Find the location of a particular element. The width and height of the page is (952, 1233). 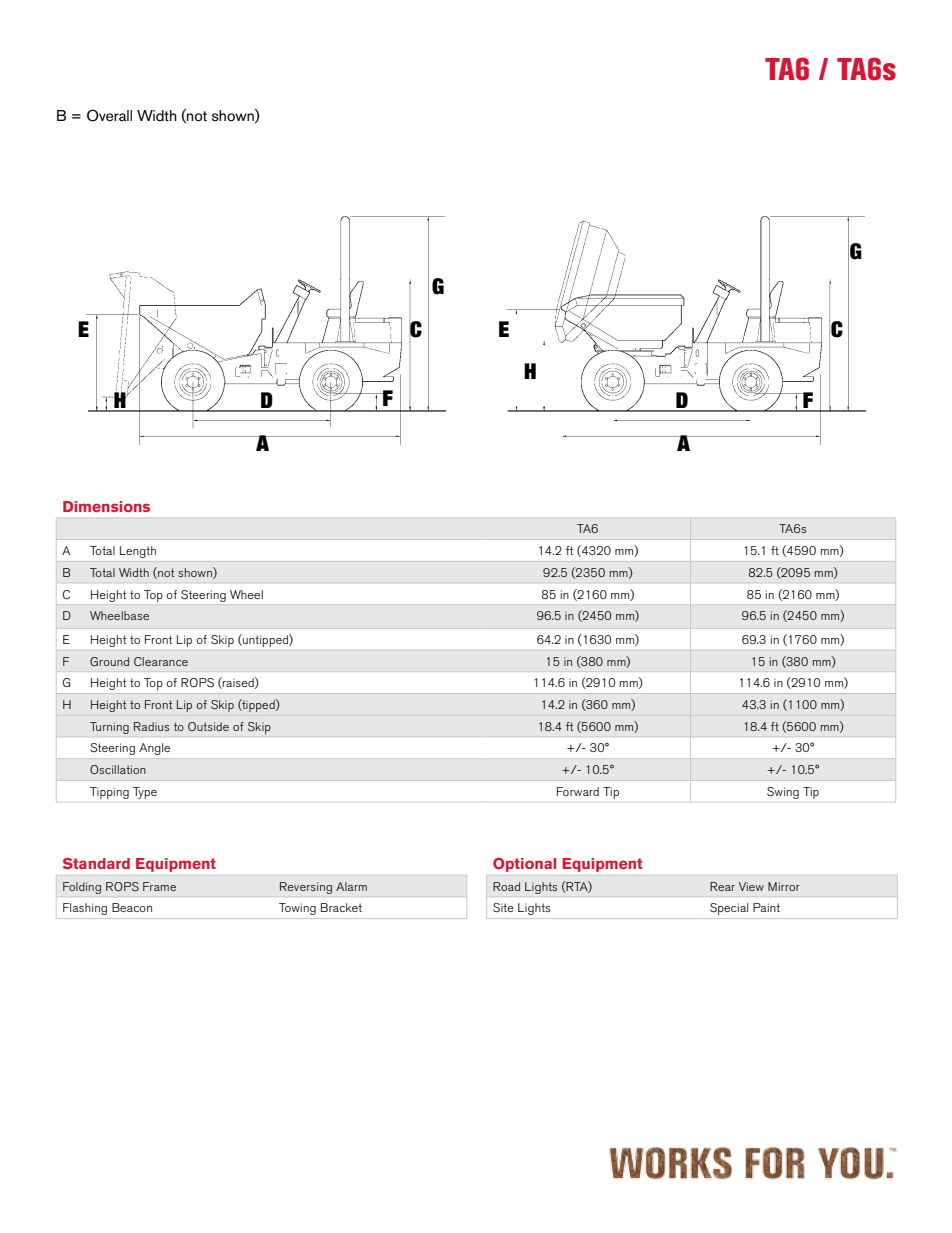

Outside is located at coordinates (208, 726).
